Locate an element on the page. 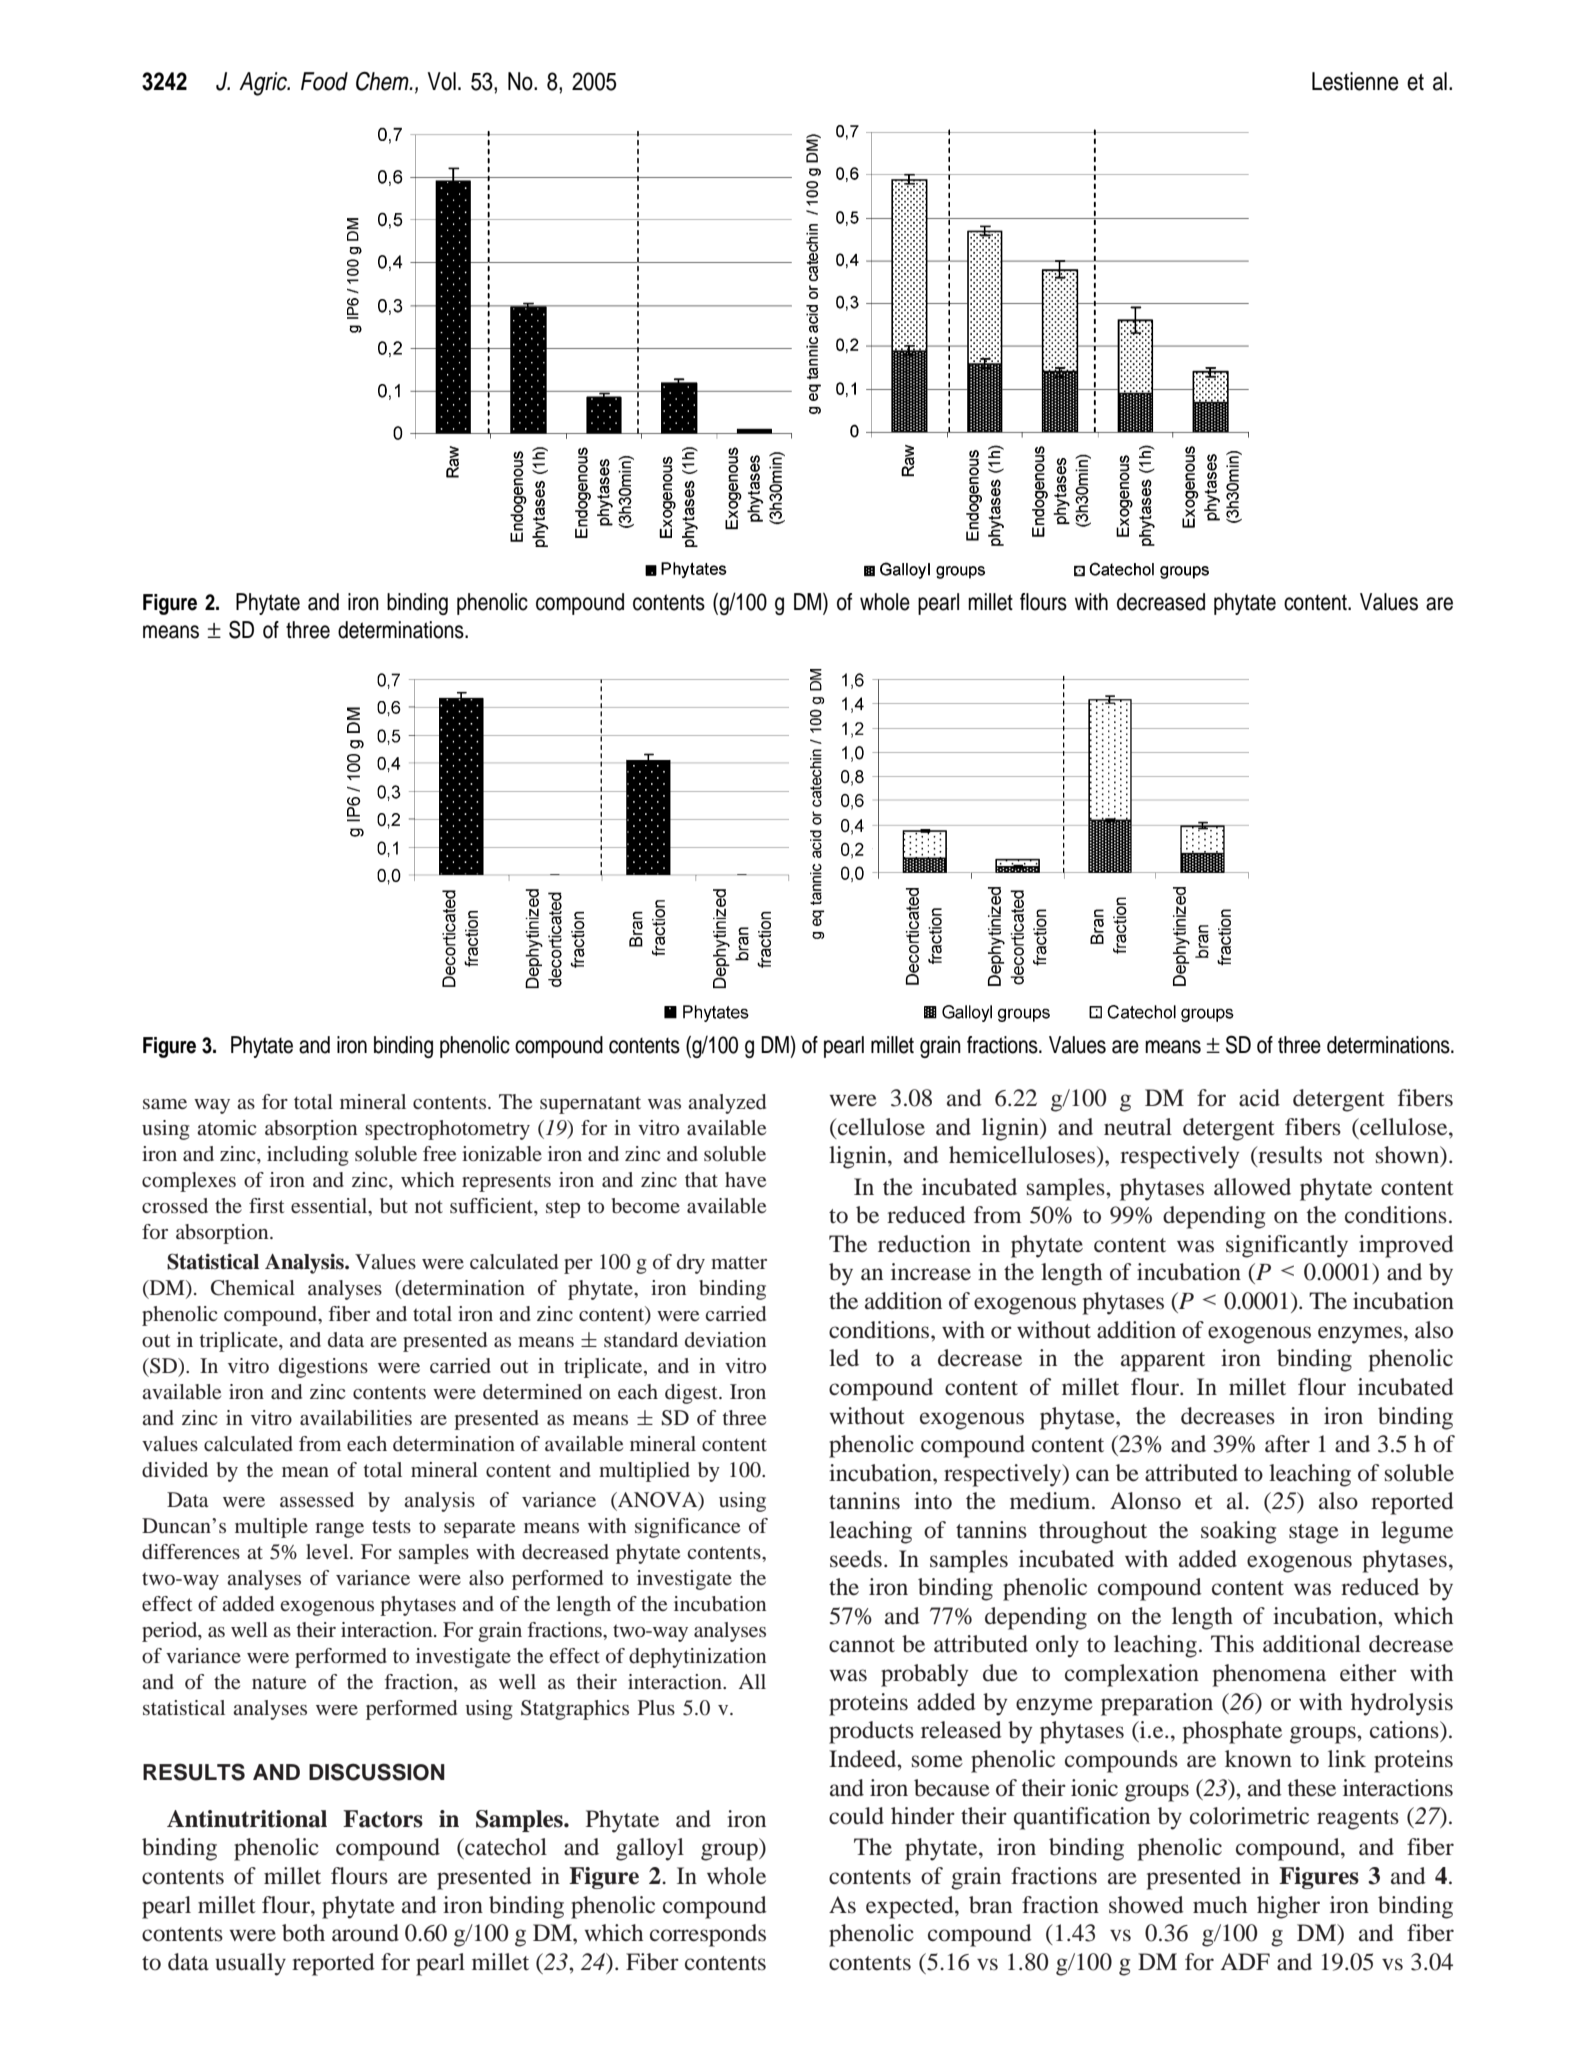 The image size is (1596, 2065). acid is located at coordinates (1259, 1098).
